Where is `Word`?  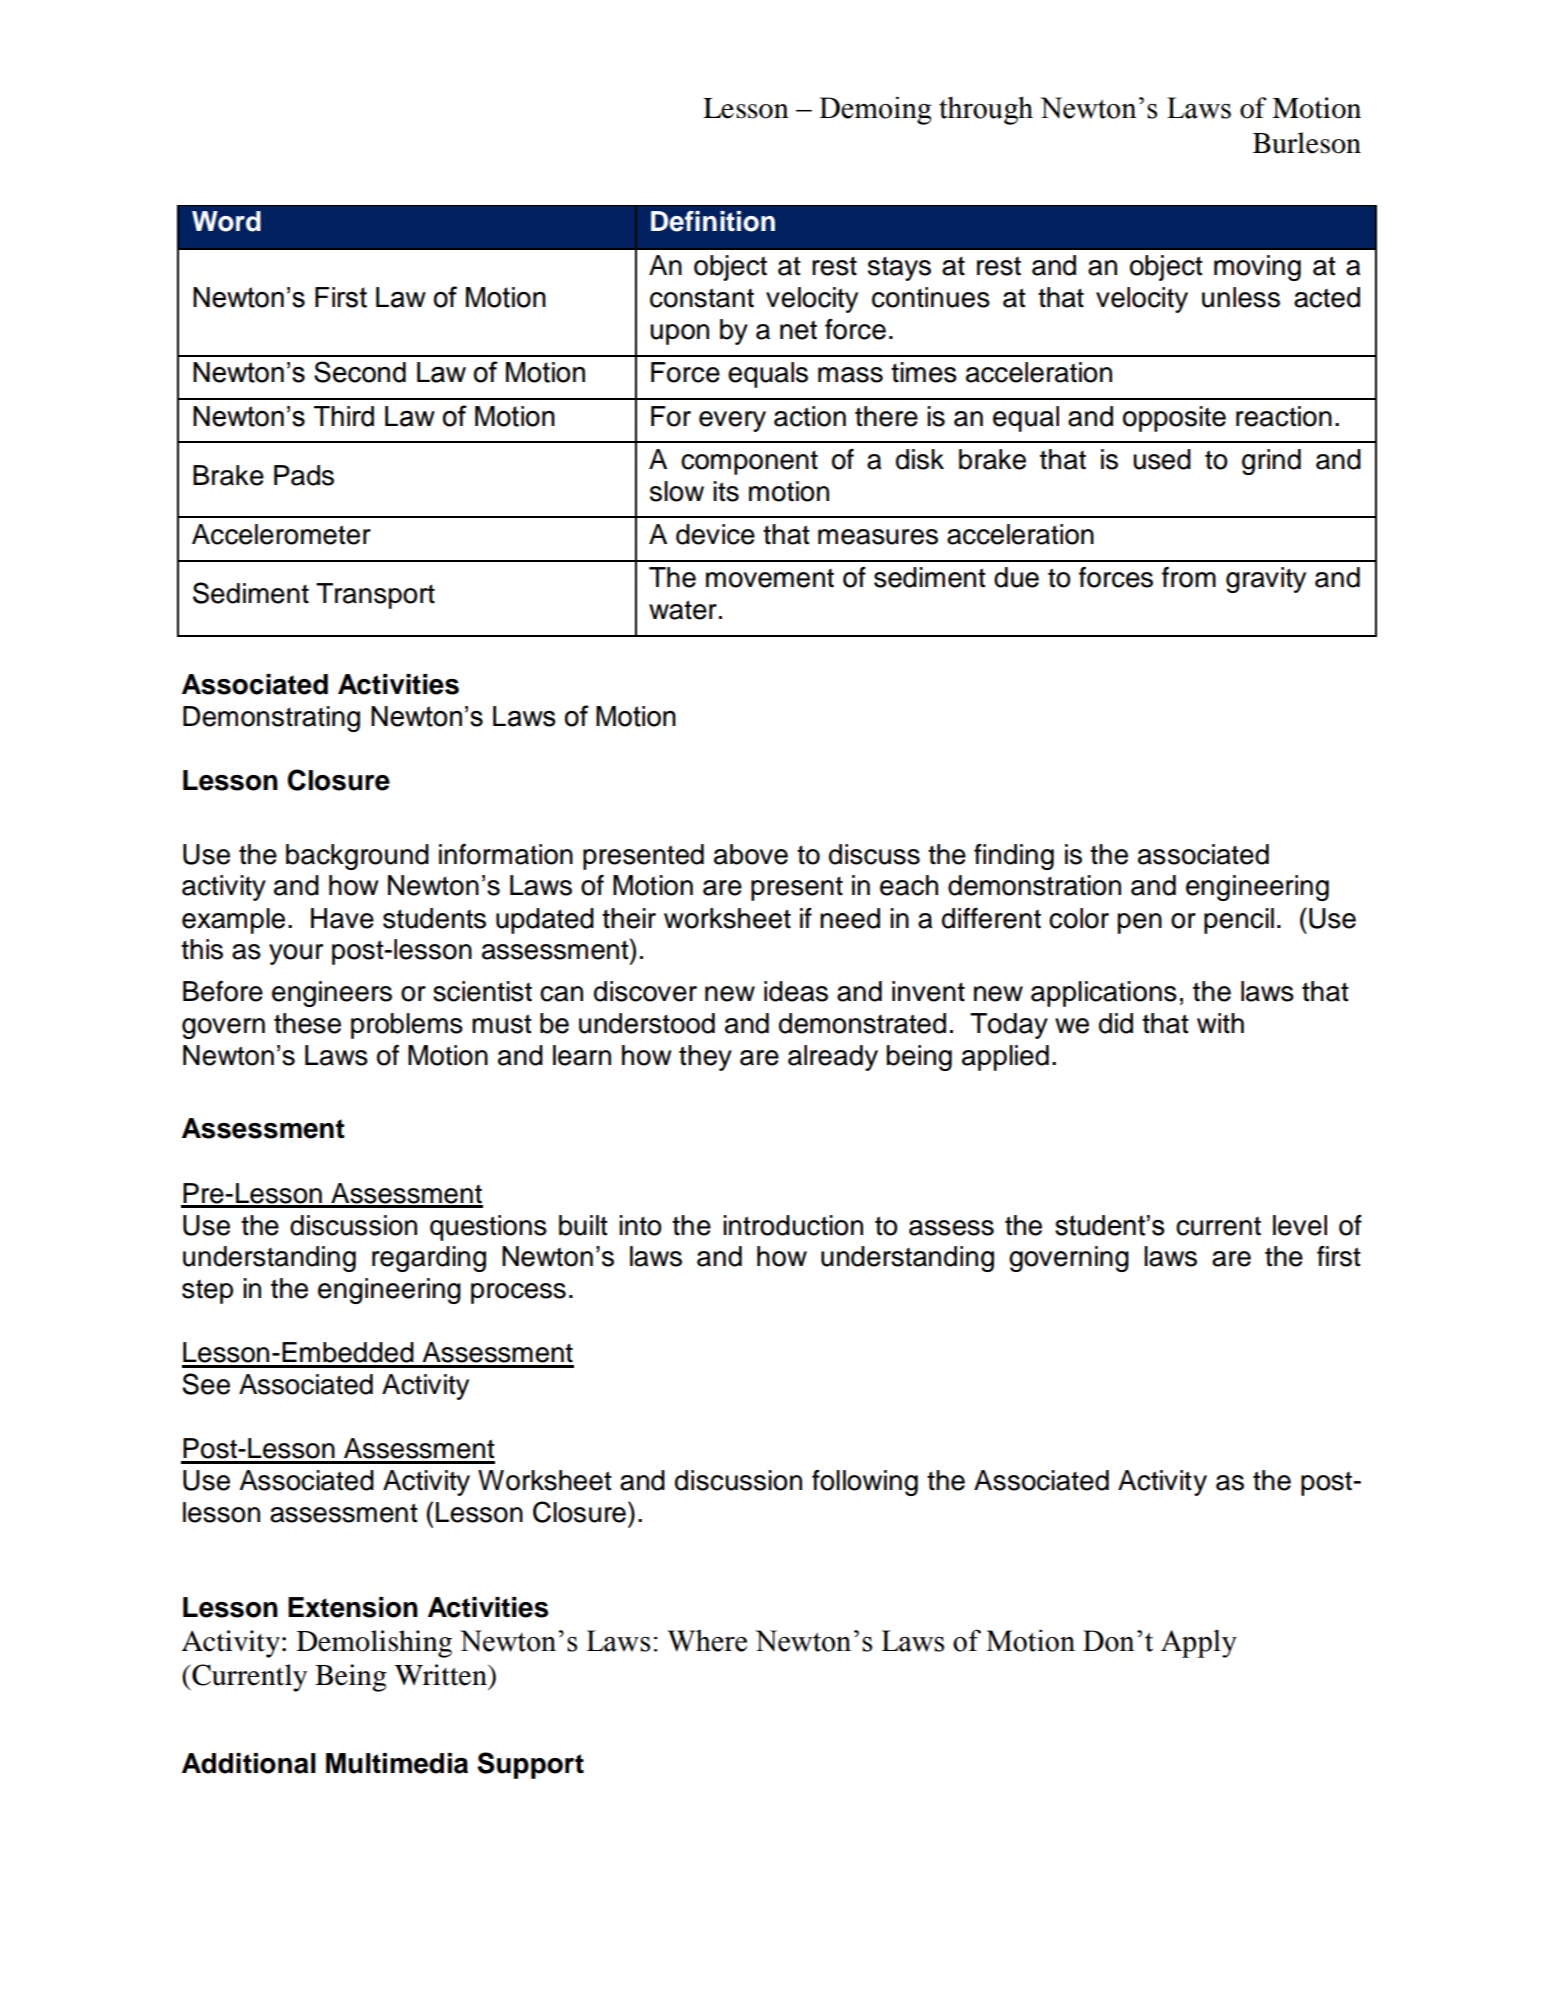
Word is located at coordinates (226, 221).
